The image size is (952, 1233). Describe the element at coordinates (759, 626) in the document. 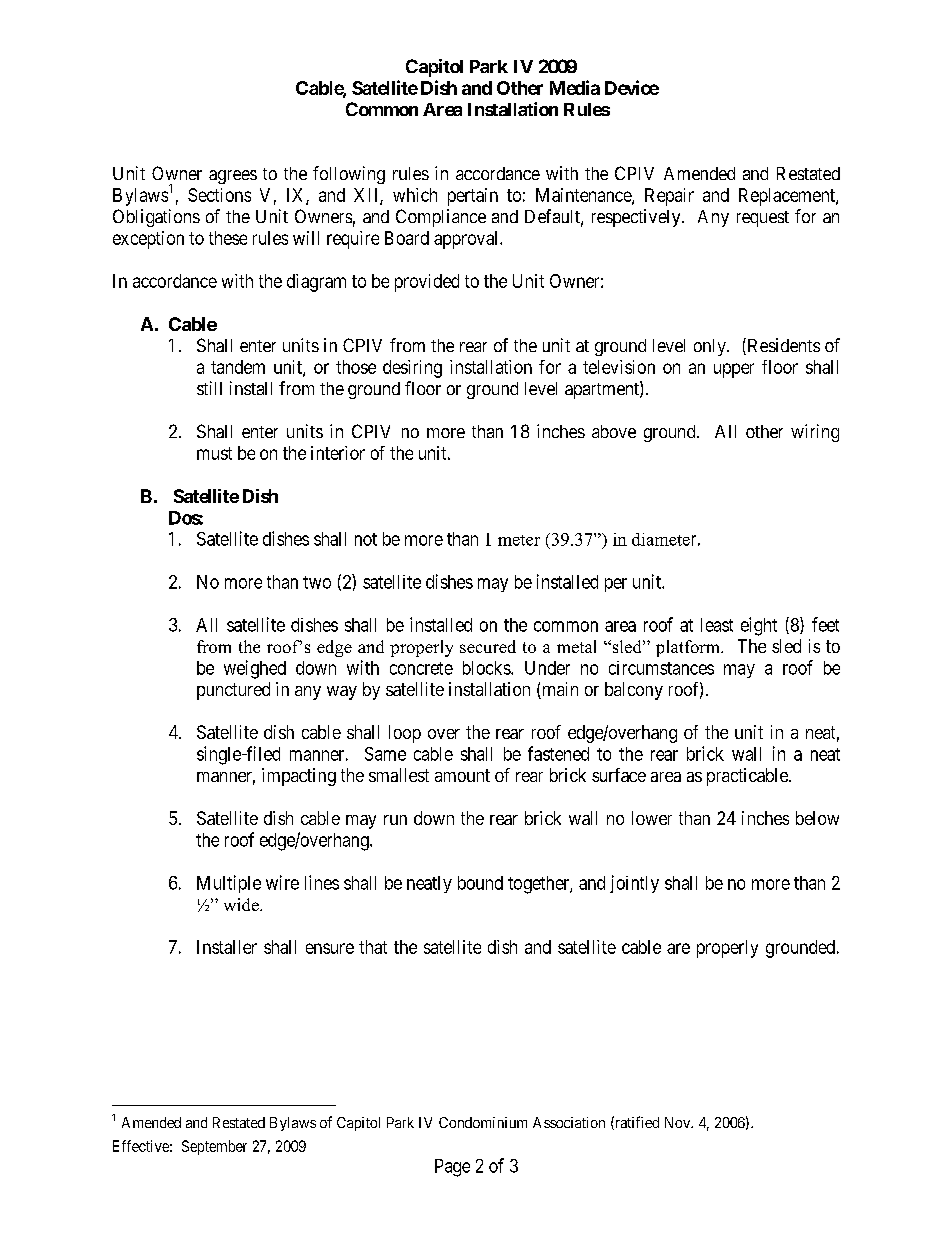

I see `eight` at that location.
